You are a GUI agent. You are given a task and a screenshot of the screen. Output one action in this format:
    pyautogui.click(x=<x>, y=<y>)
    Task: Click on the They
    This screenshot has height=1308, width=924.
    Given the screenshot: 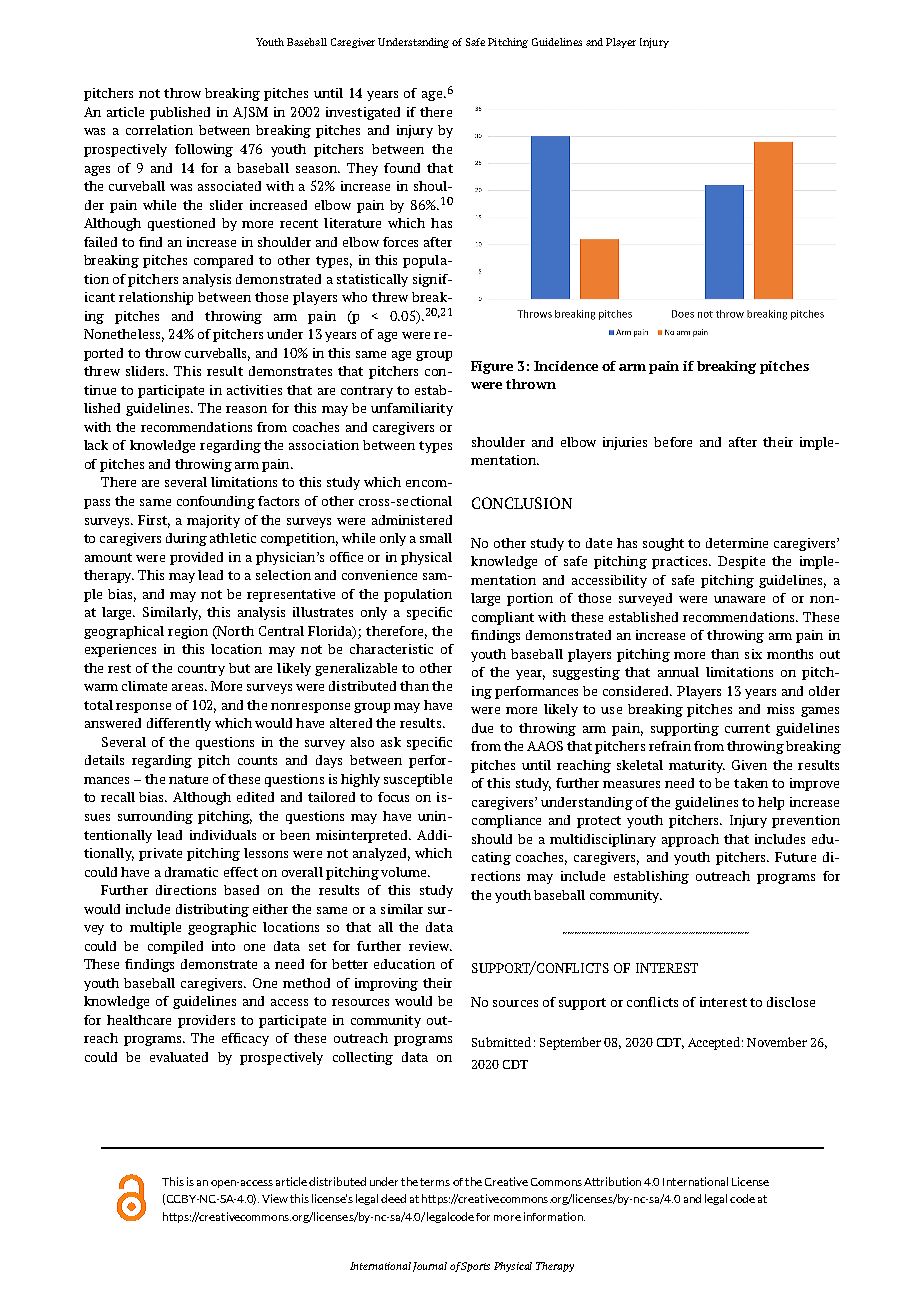 What is the action you would take?
    pyautogui.click(x=362, y=169)
